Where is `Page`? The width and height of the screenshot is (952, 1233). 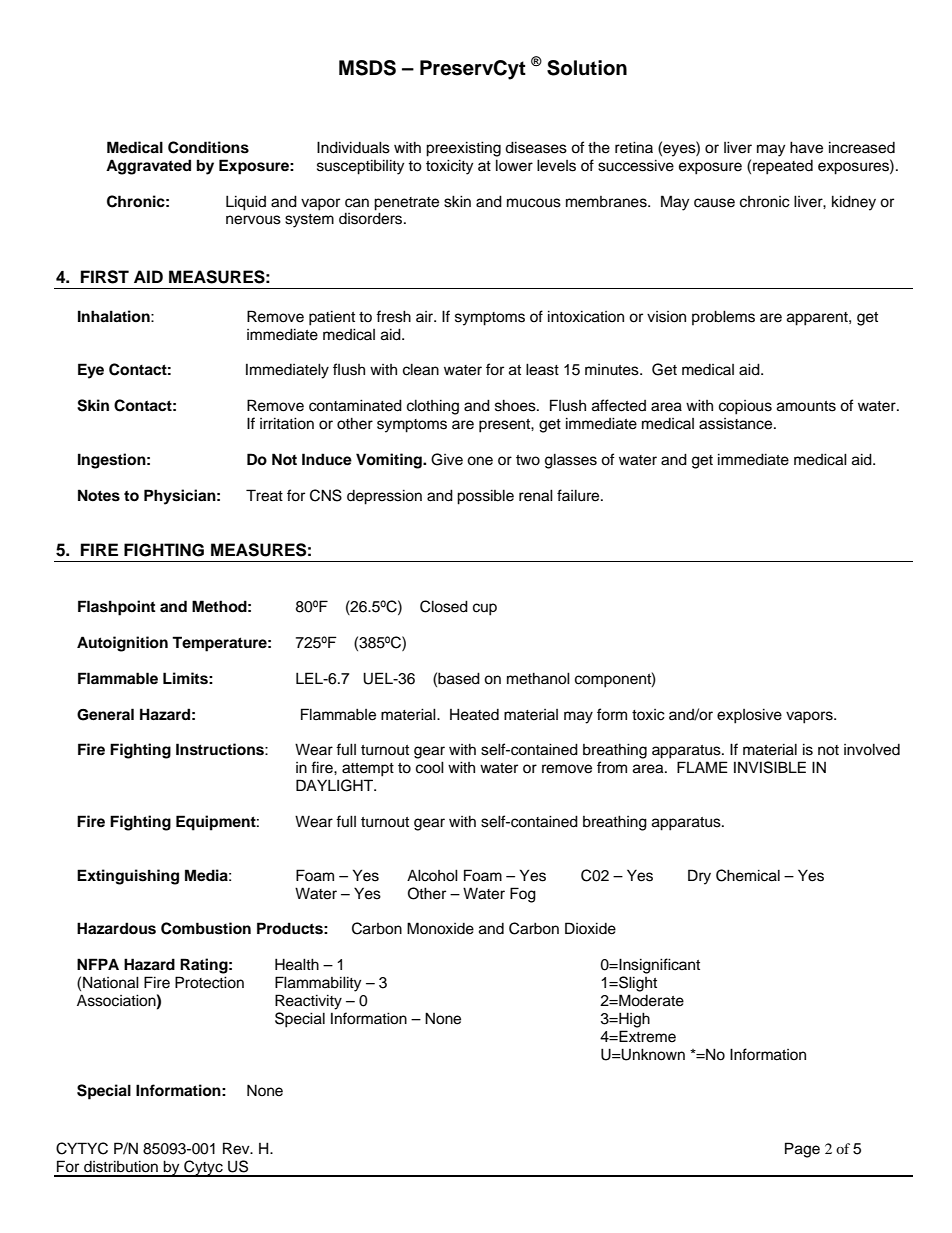
Page is located at coordinates (802, 1150).
